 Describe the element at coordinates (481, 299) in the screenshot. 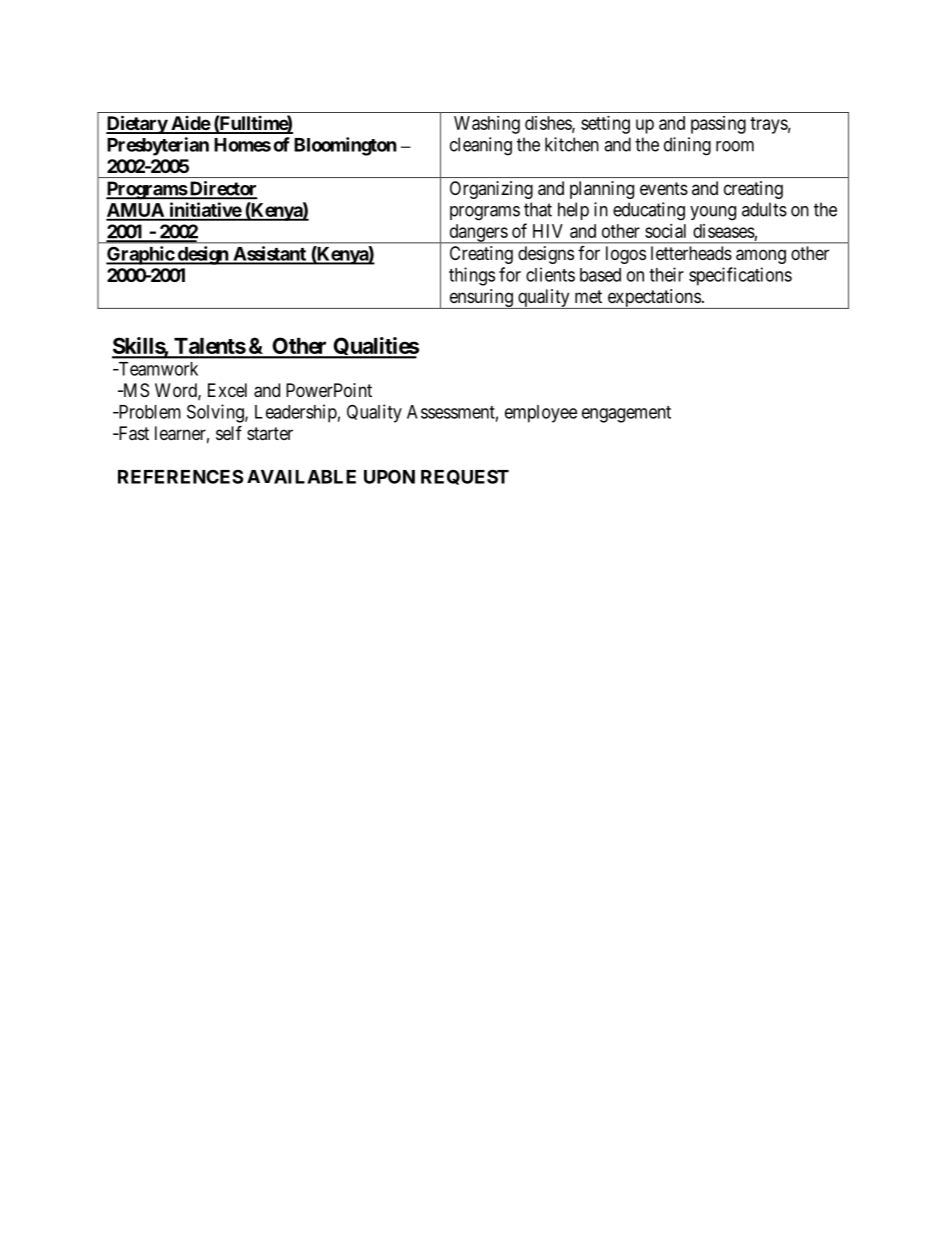

I see `ensuring` at that location.
